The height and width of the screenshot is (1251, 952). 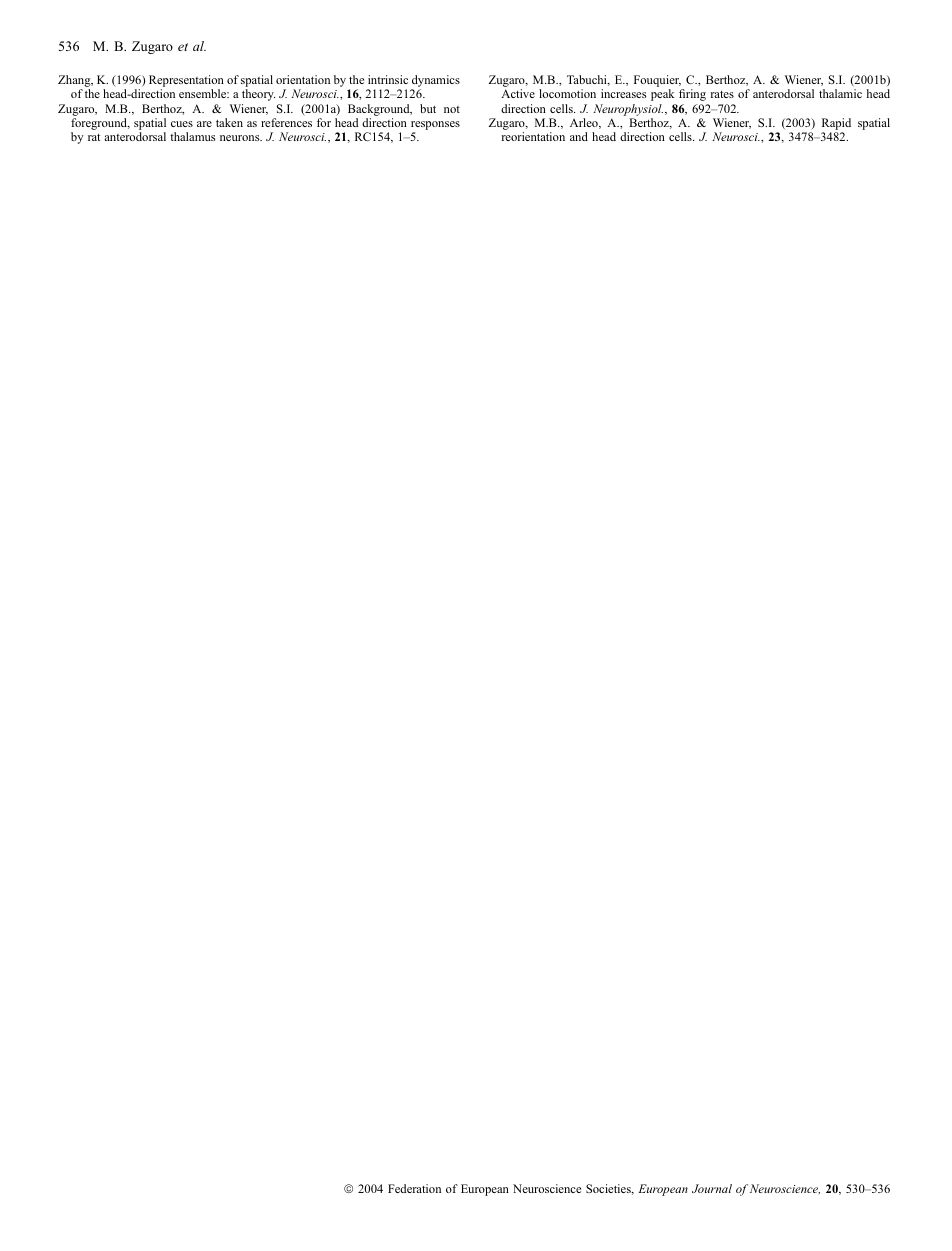 What do you see at coordinates (836, 125) in the screenshot?
I see `Rapid` at bounding box center [836, 125].
